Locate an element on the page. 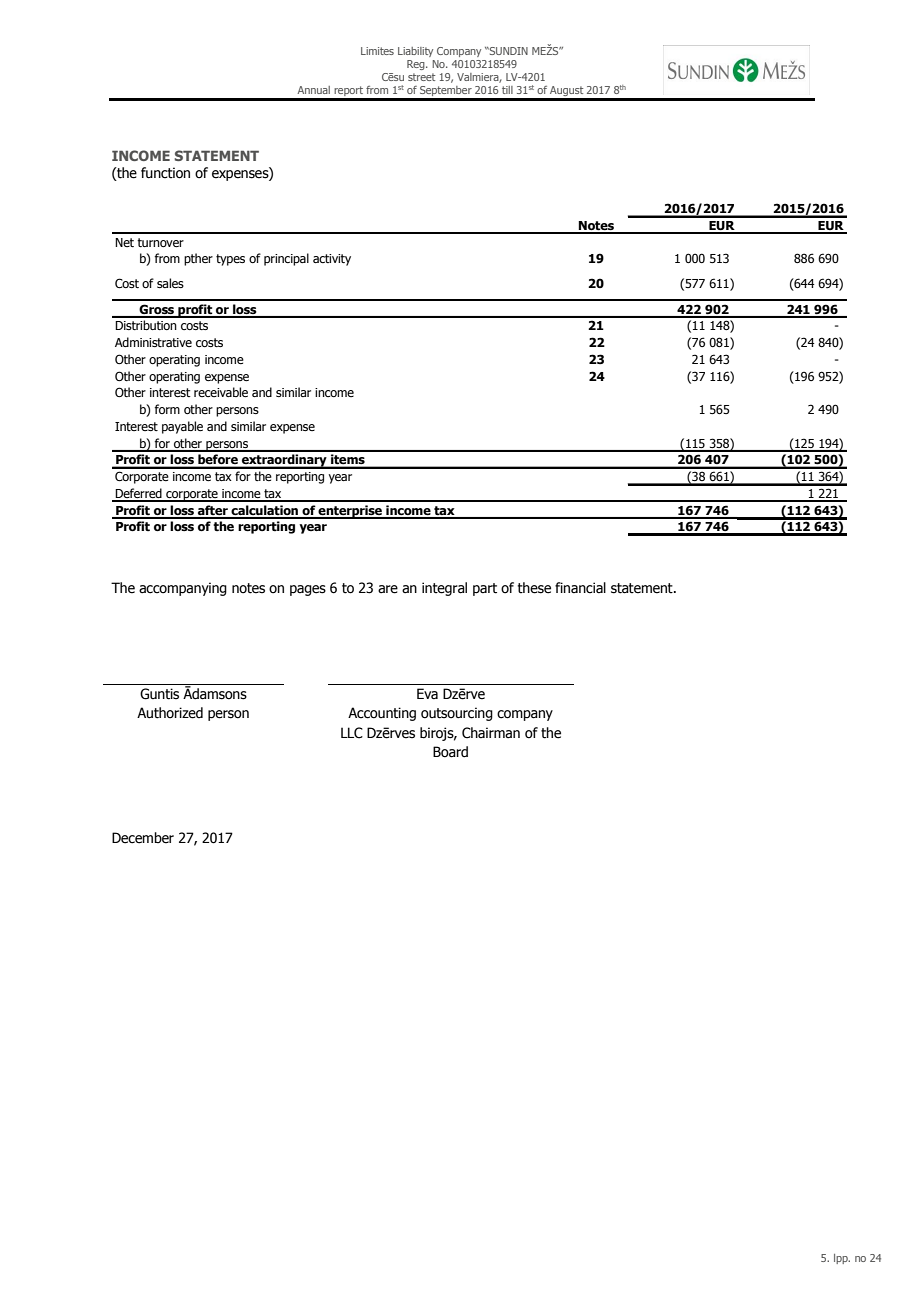  sales is located at coordinates (170, 283).
